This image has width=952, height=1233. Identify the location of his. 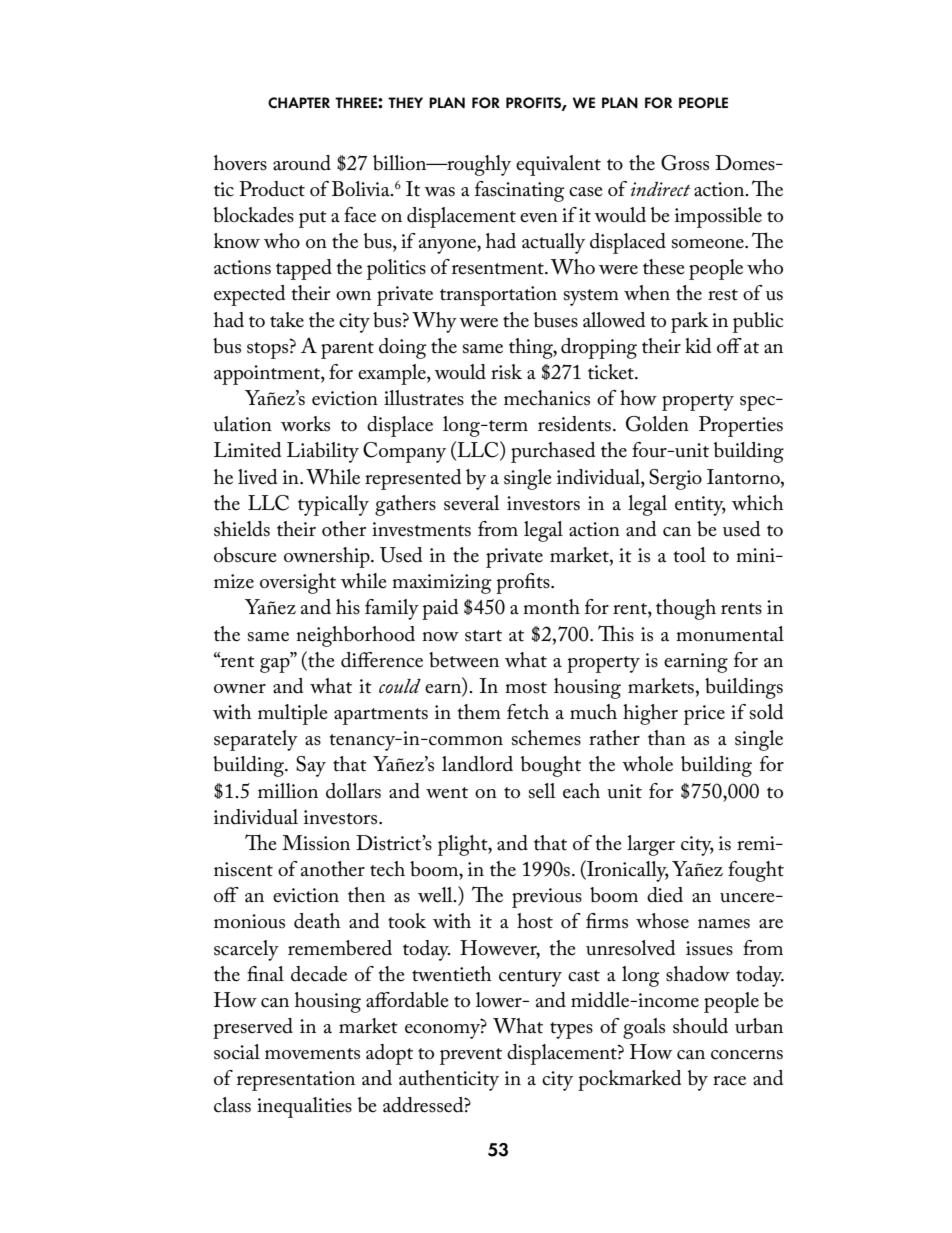
(348, 607).
